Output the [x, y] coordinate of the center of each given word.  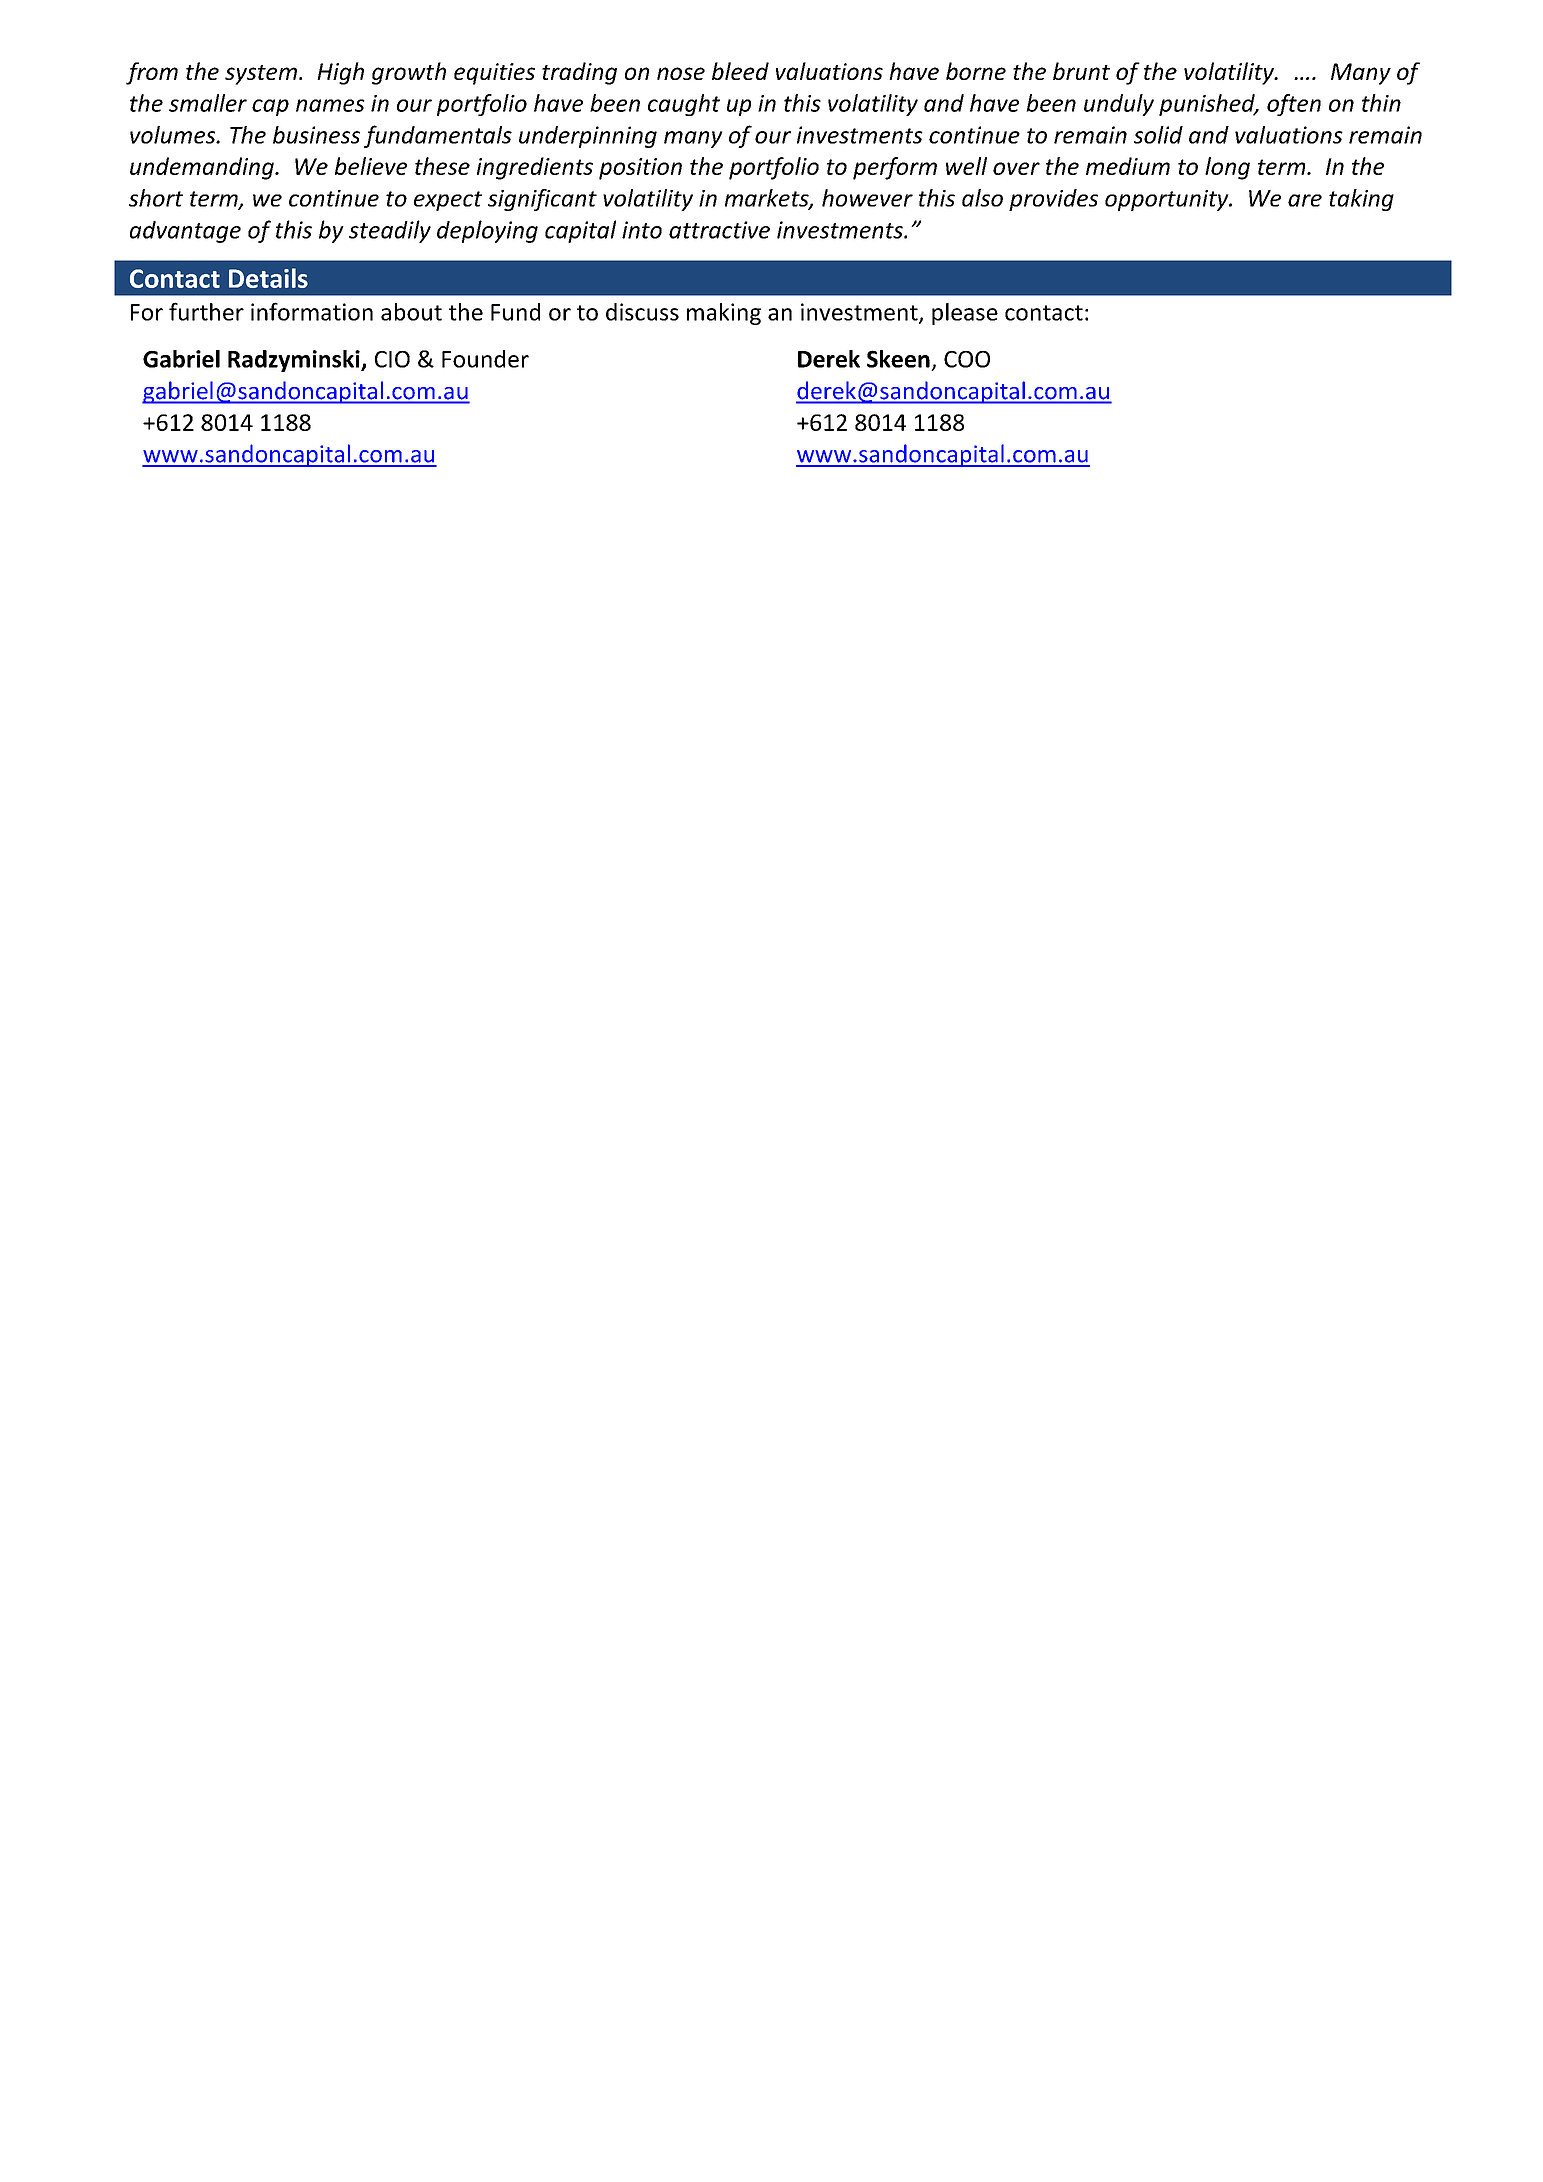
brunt [1081, 71]
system [261, 75]
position [640, 169]
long [1227, 168]
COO [967, 359]
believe [371, 166]
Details [268, 278]
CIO [392, 359]
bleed [740, 71]
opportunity [1168, 200]
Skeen [898, 359]
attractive [719, 230]
